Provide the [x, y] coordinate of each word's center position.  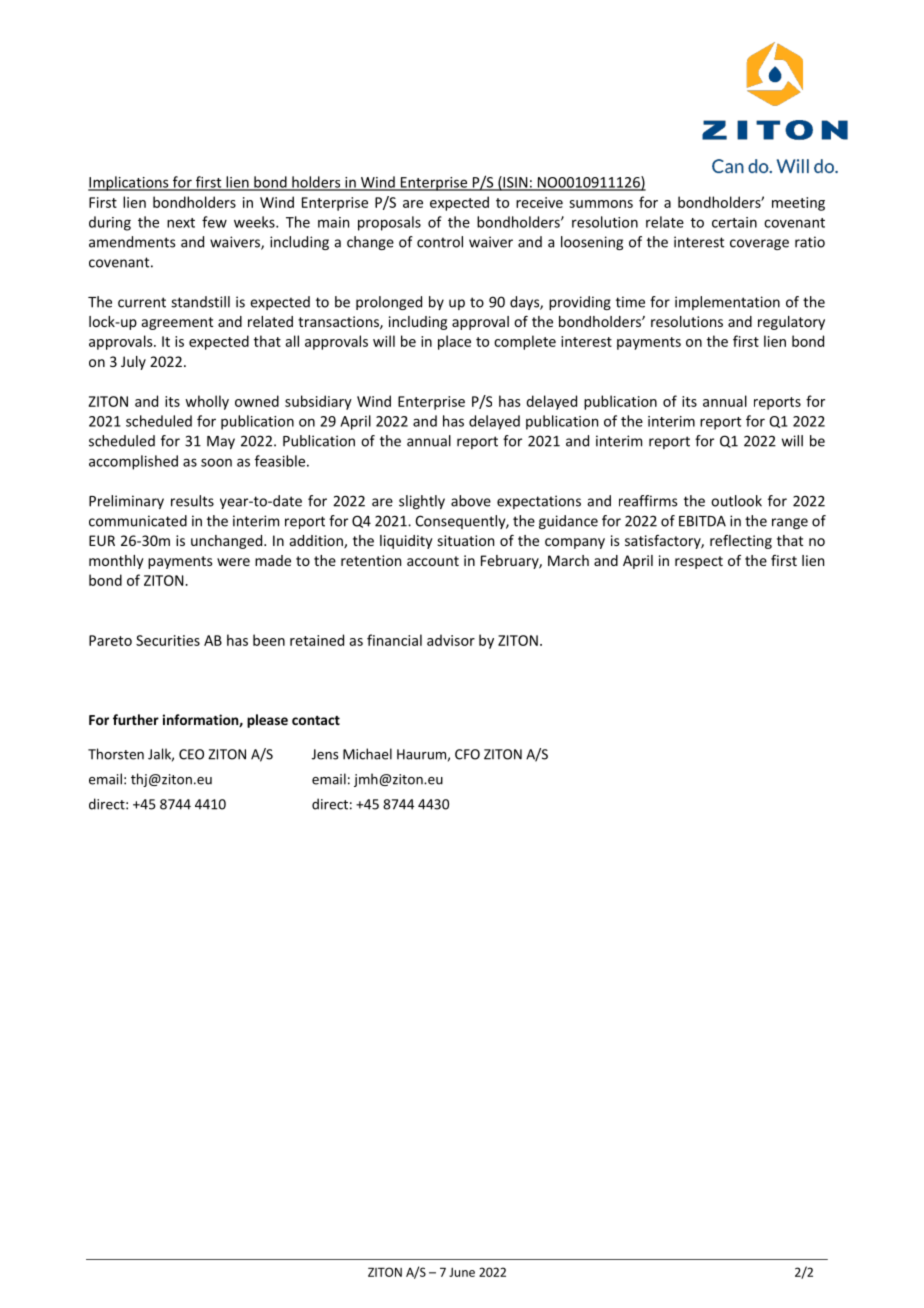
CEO [191, 754]
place [454, 342]
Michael [367, 754]
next [181, 223]
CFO [467, 754]
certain [734, 222]
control [440, 242]
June [462, 1272]
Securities [168, 640]
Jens [325, 754]
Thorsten [116, 754]
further [136, 719]
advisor [451, 640]
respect [699, 562]
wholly [207, 402]
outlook [736, 501]
